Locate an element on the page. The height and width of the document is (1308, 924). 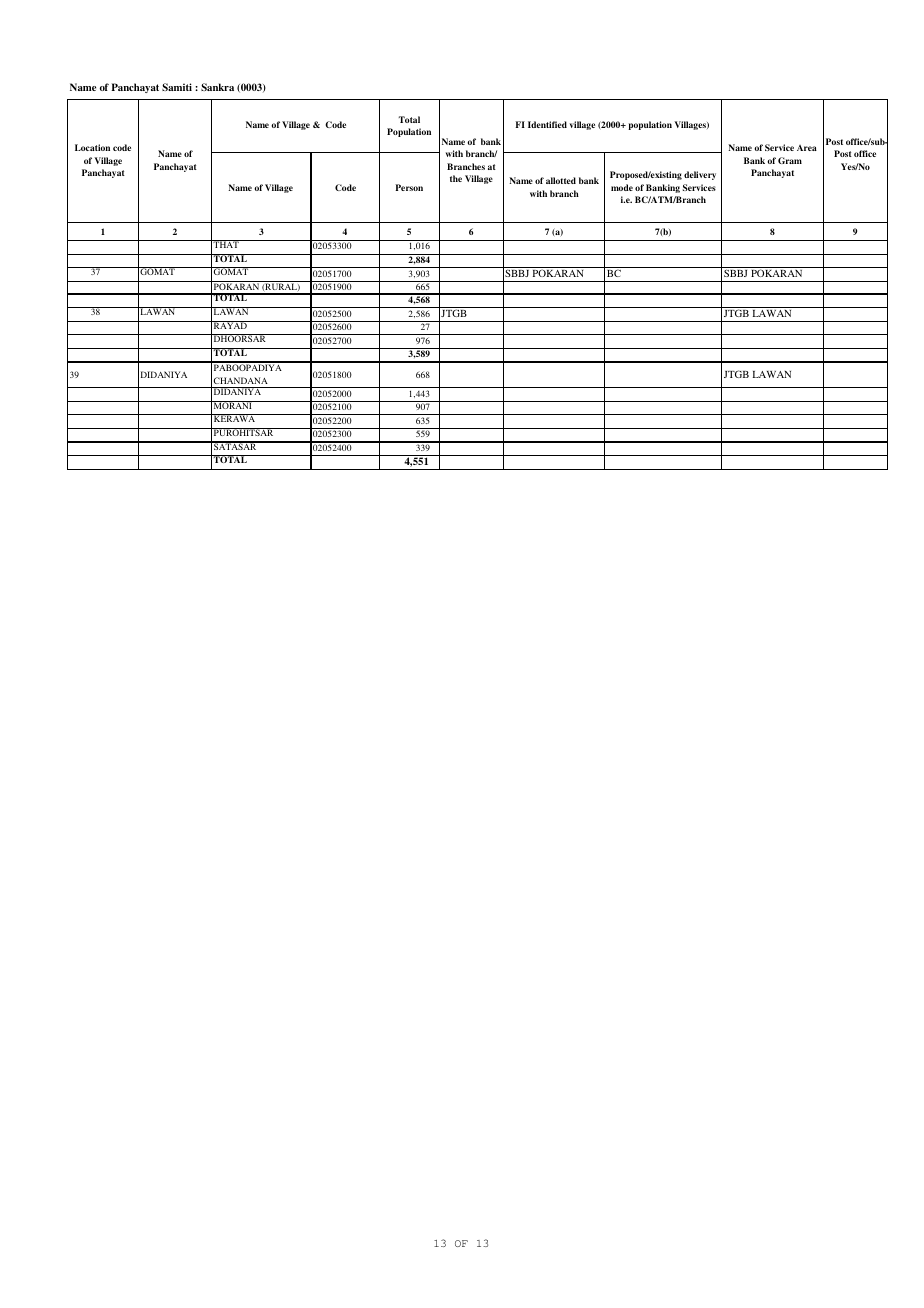
Identified is located at coordinates (547, 124).
